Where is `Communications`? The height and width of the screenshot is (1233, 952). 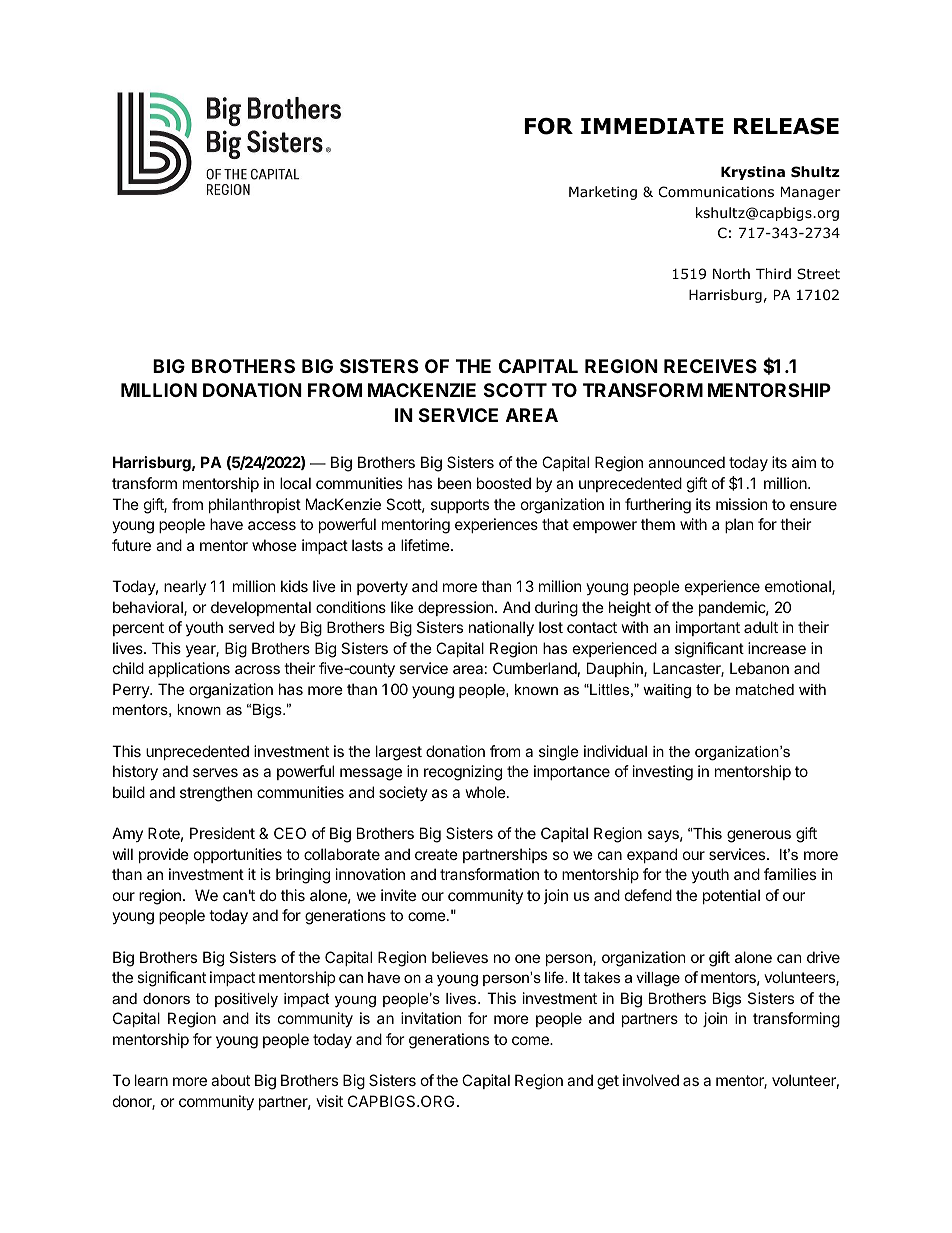
Communications is located at coordinates (716, 192).
